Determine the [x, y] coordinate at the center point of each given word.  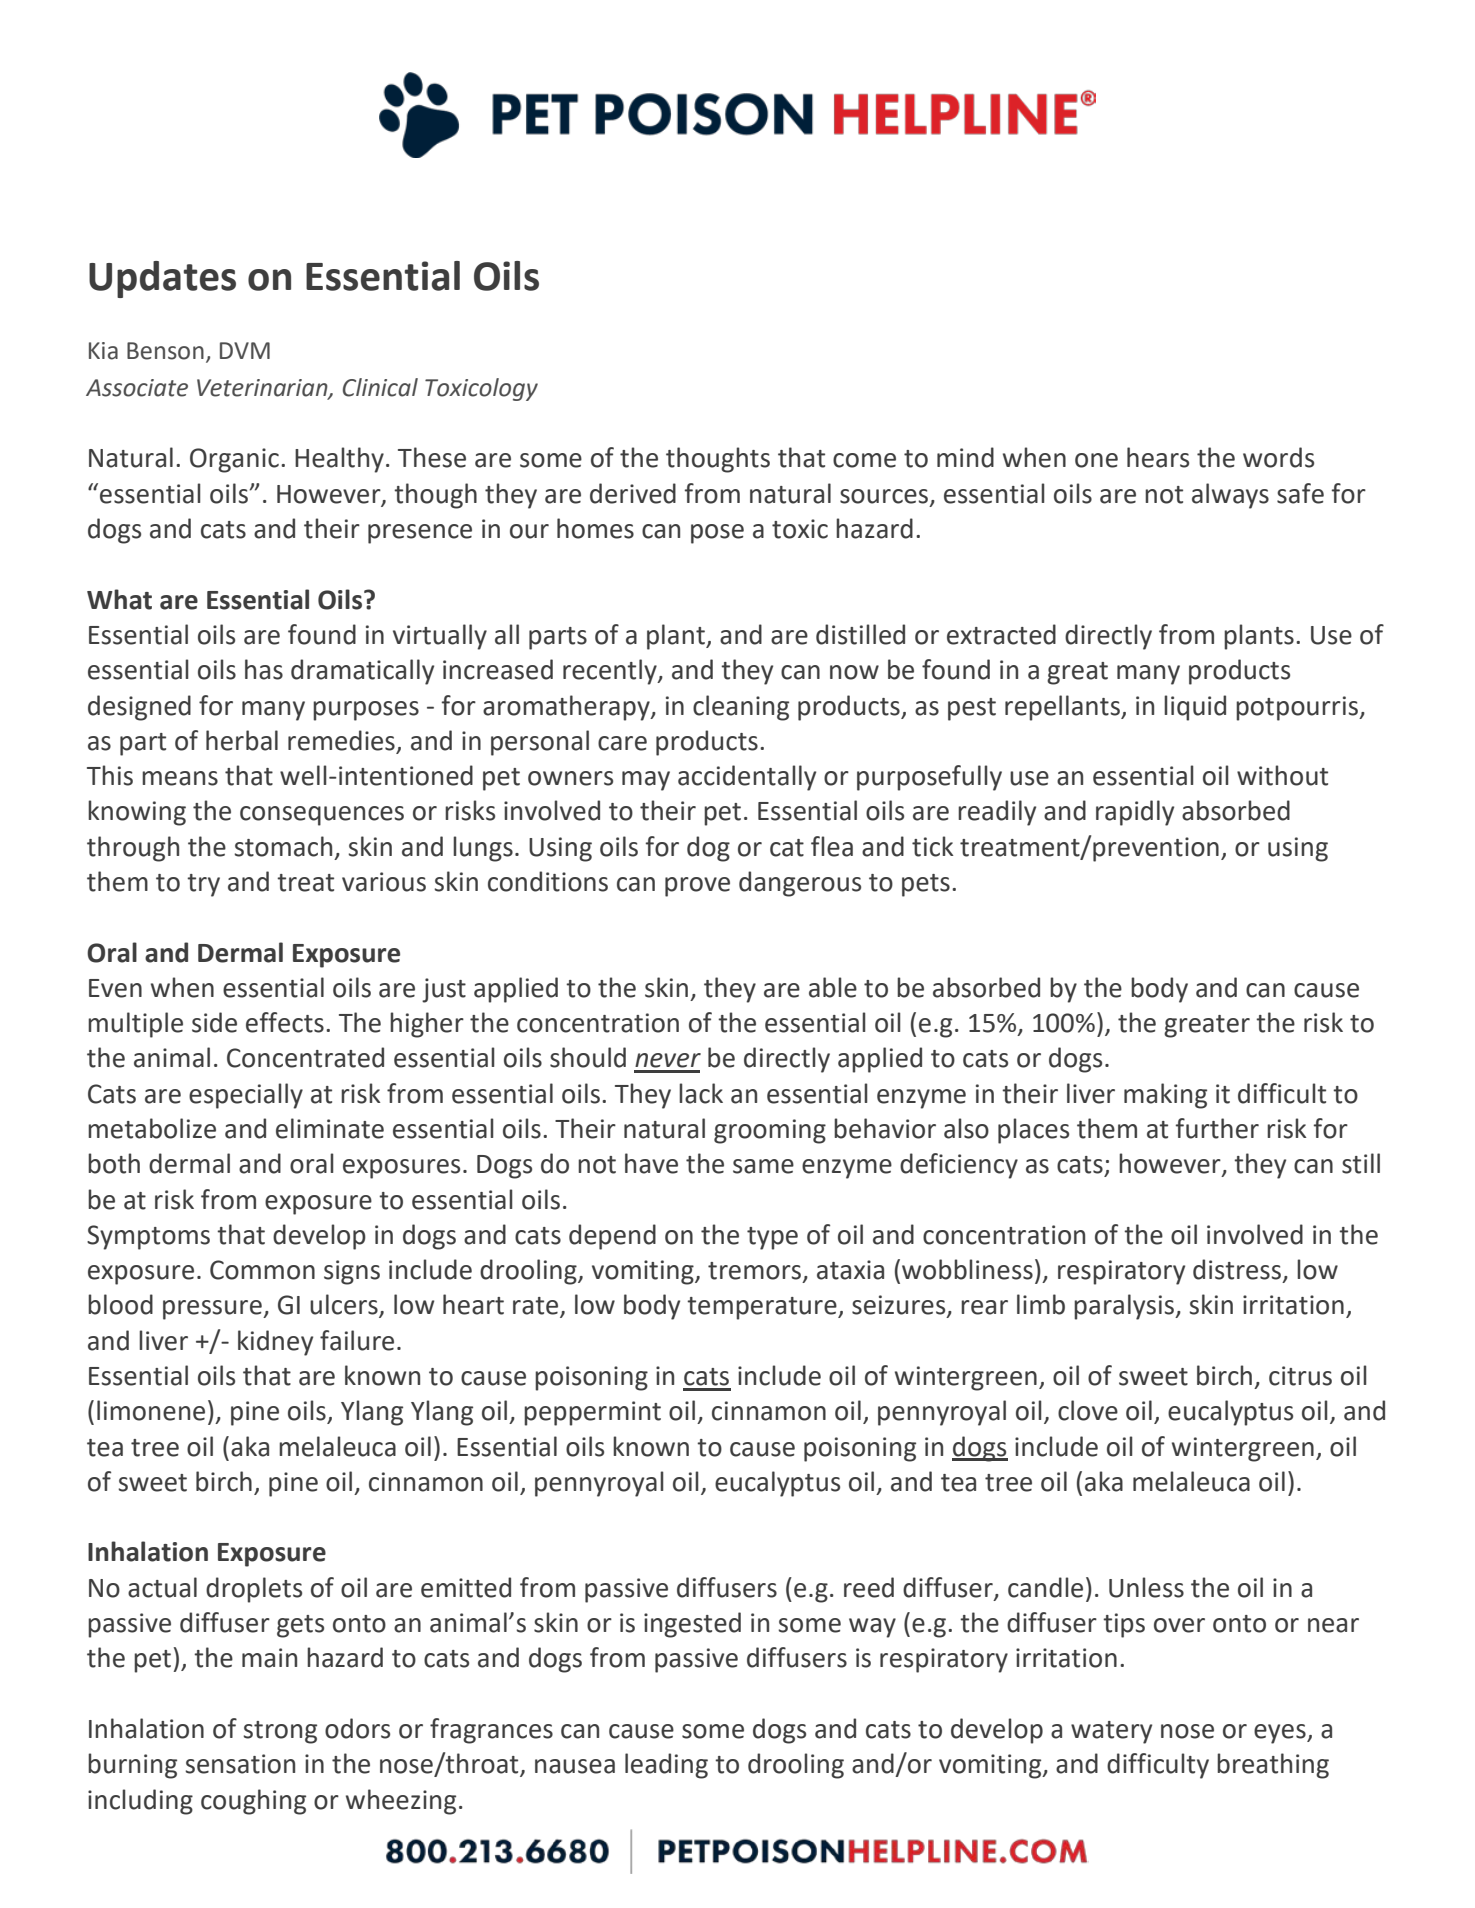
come [864, 460]
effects [285, 1022]
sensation [240, 1764]
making [1165, 1096]
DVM [245, 350]
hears [1158, 457]
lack [701, 1093]
